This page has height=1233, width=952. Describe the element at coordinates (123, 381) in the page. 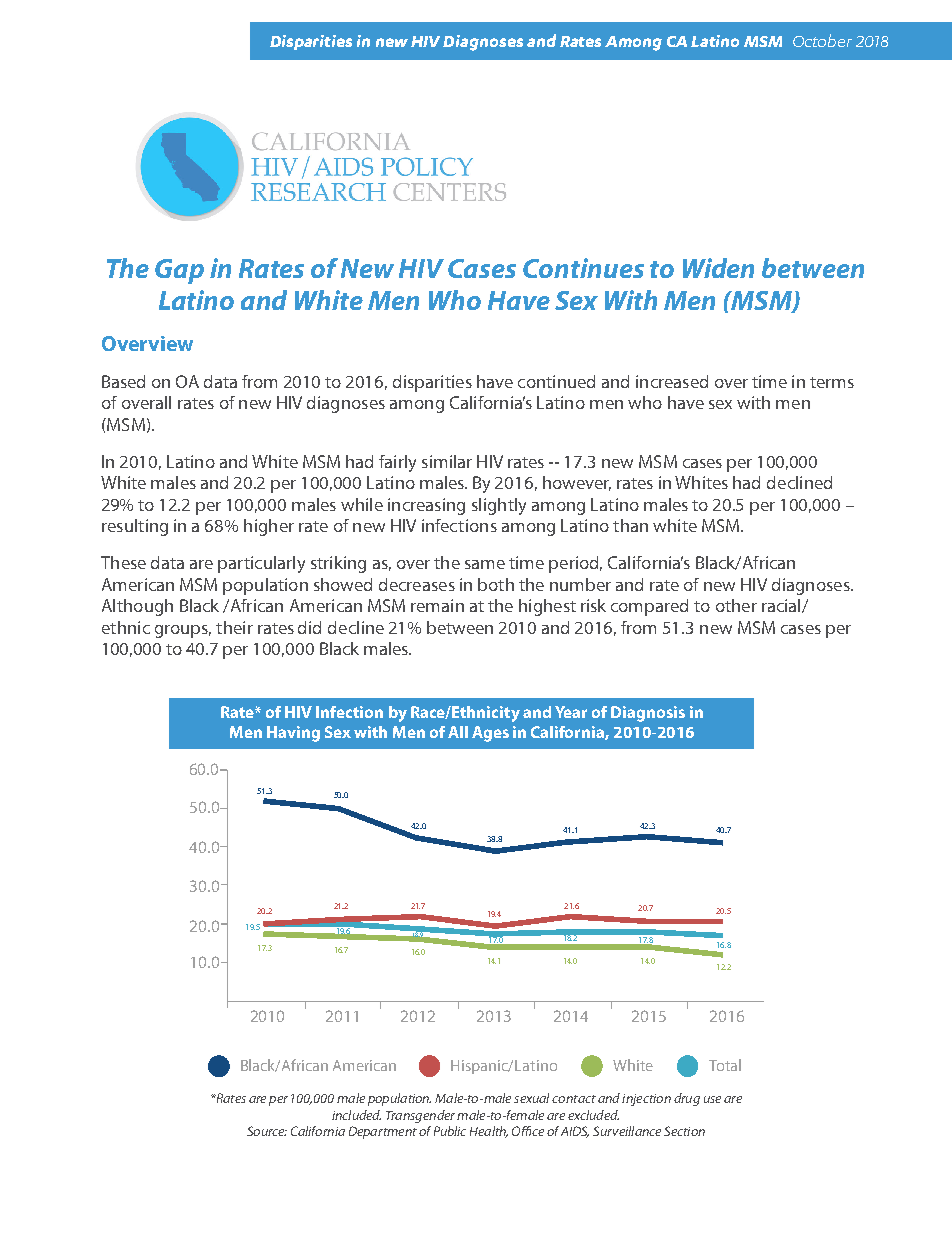

I see `Based` at that location.
